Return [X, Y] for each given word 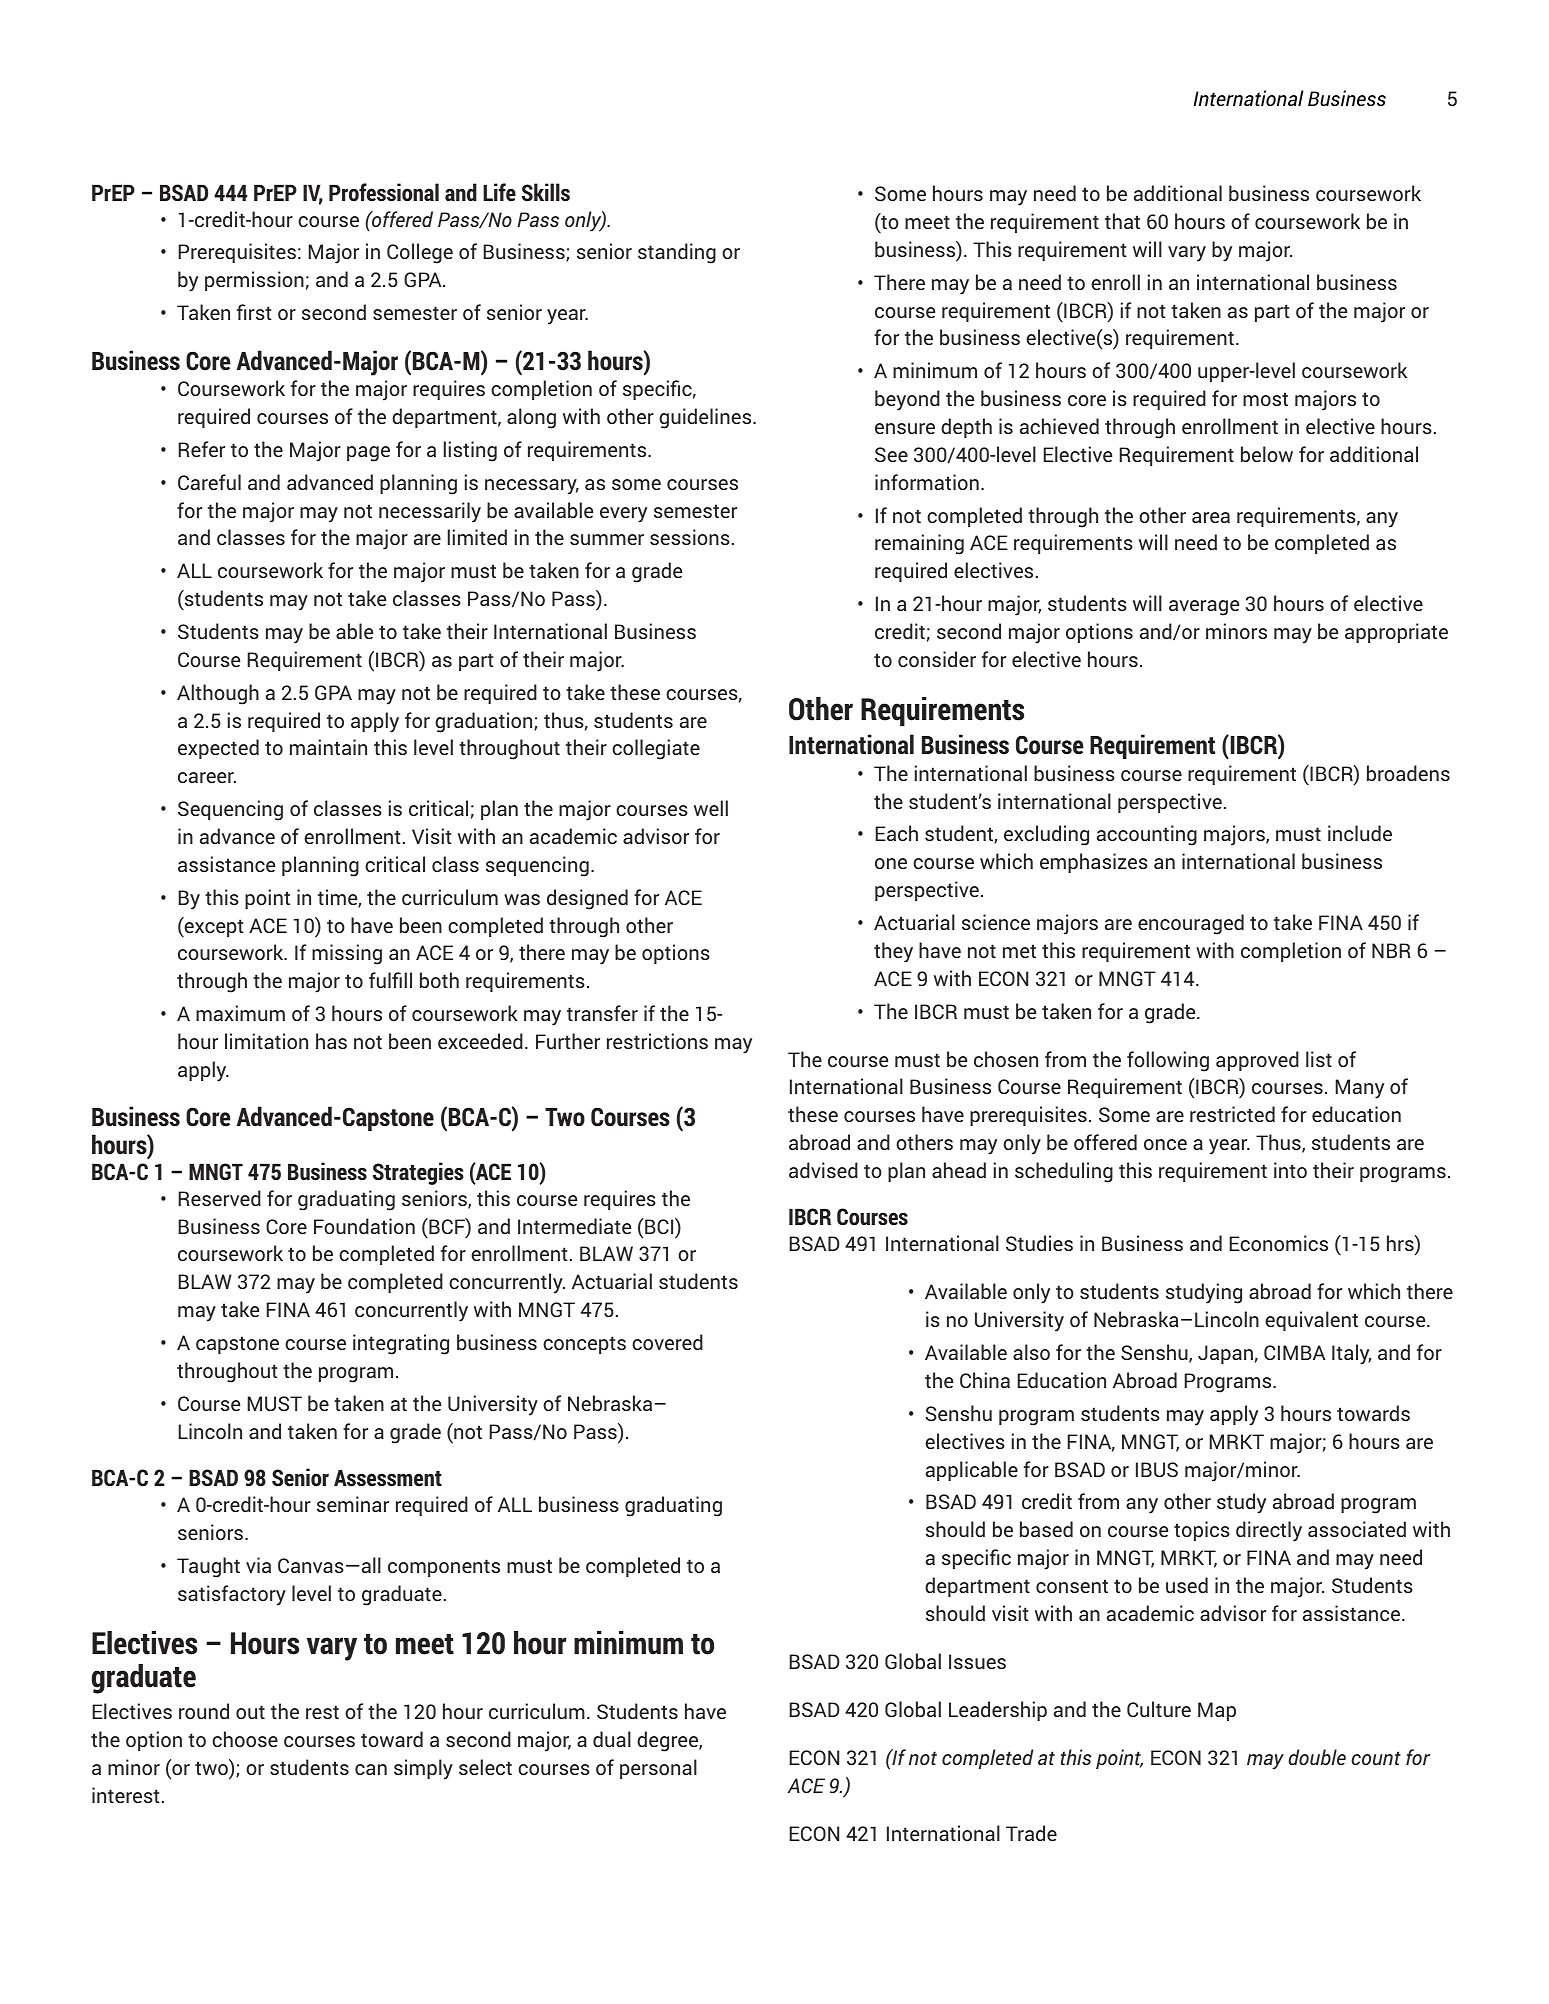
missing [347, 954]
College [420, 253]
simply [423, 1769]
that [1122, 221]
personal [658, 1769]
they [893, 952]
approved [1257, 1061]
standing [677, 253]
